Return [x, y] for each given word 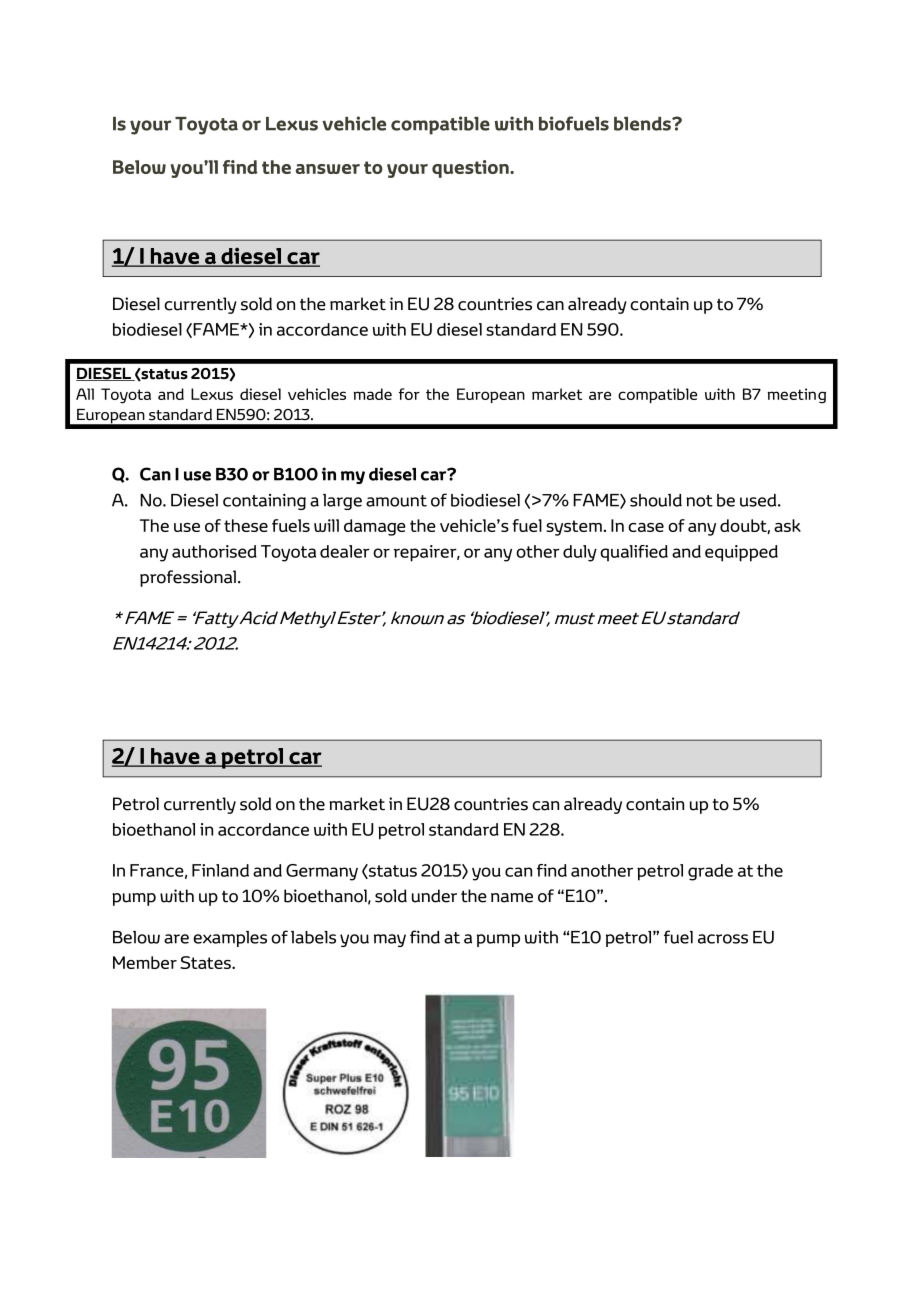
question [471, 169]
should [656, 500]
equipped [741, 553]
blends [643, 124]
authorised [214, 551]
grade [710, 872]
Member [145, 962]
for [409, 394]
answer [328, 169]
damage [375, 527]
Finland [220, 870]
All [85, 394]
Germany [322, 872]
